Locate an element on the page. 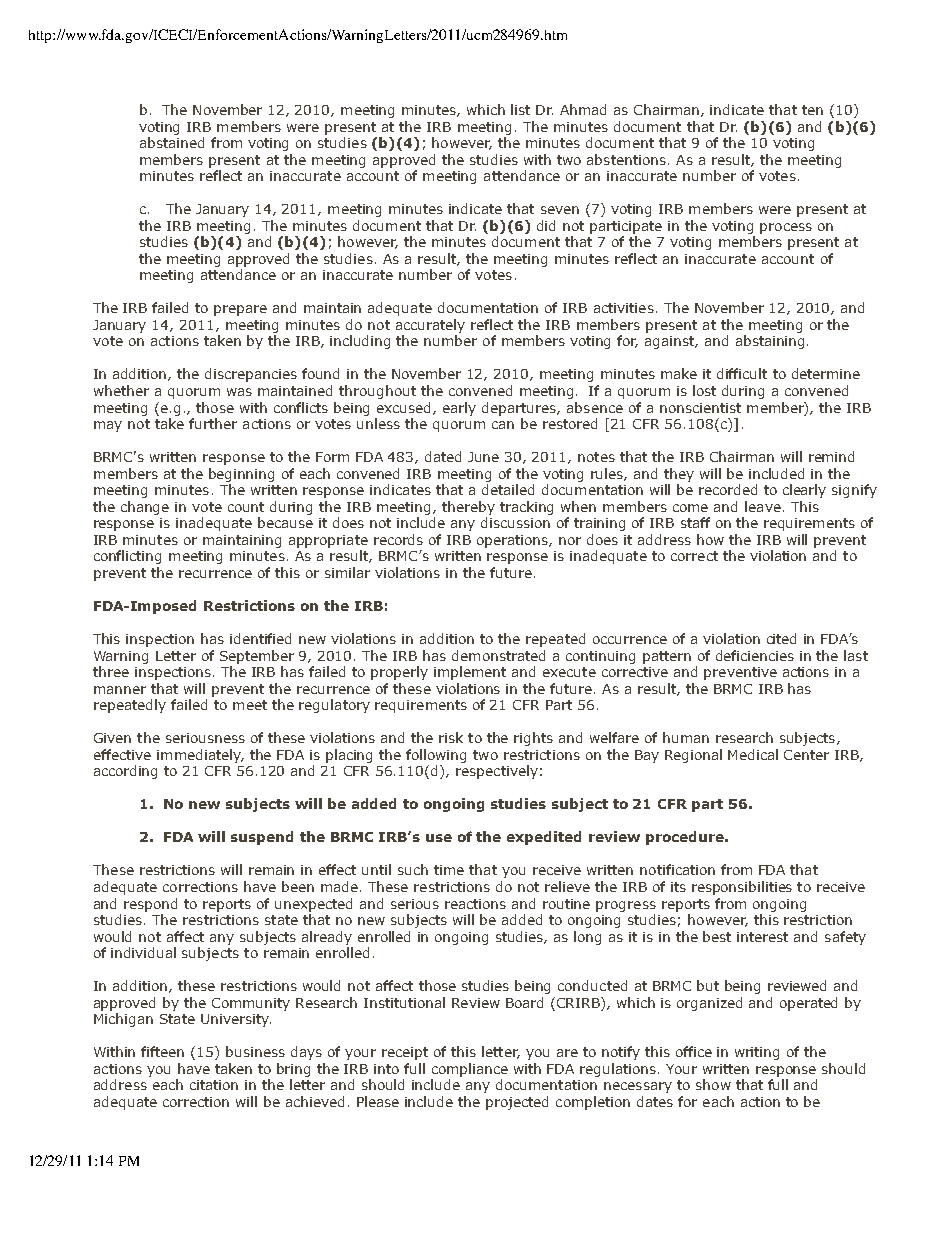 The image size is (952, 1233). immediately is located at coordinates (200, 756).
